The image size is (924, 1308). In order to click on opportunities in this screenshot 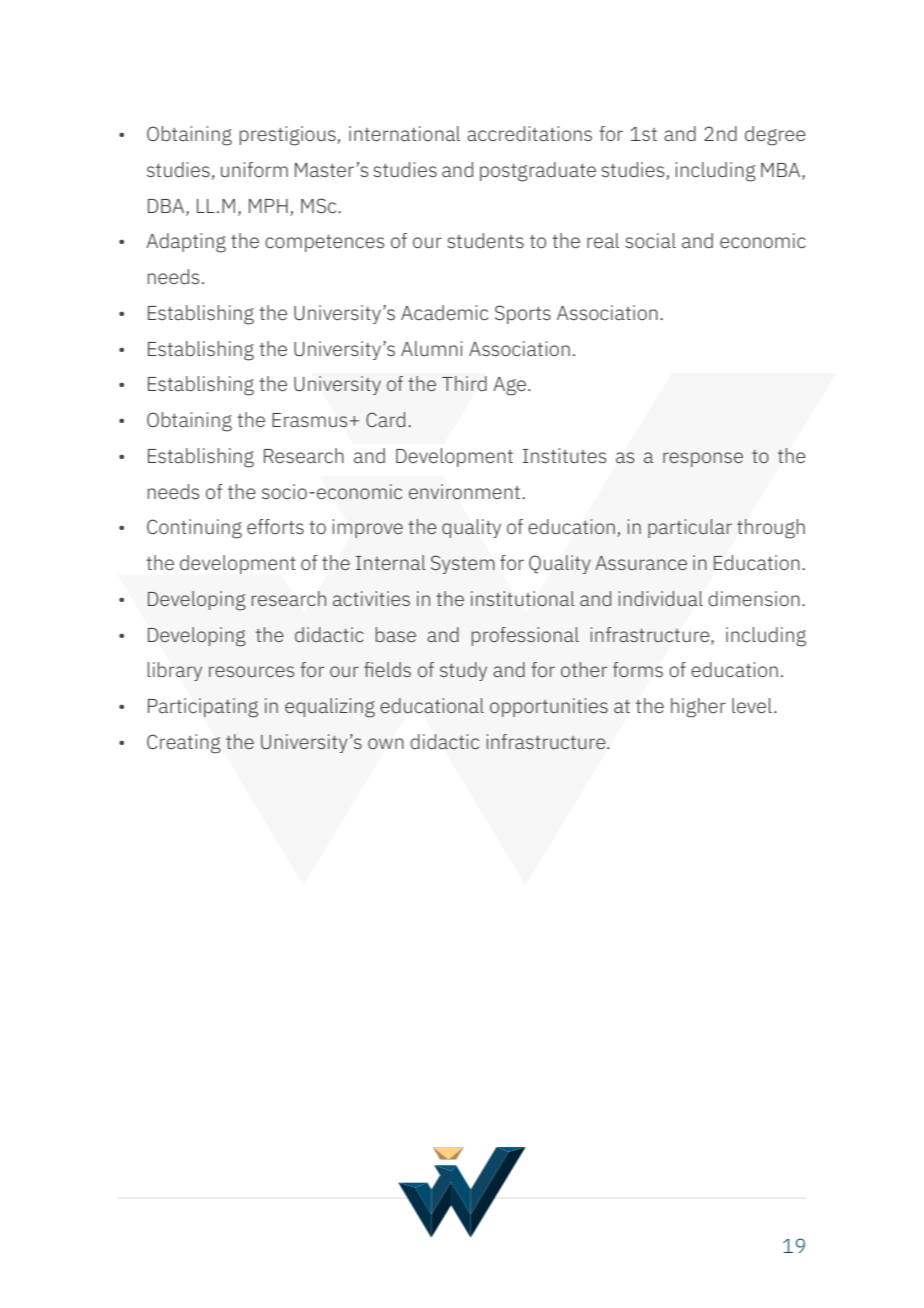, I will do `click(549, 707)`.
